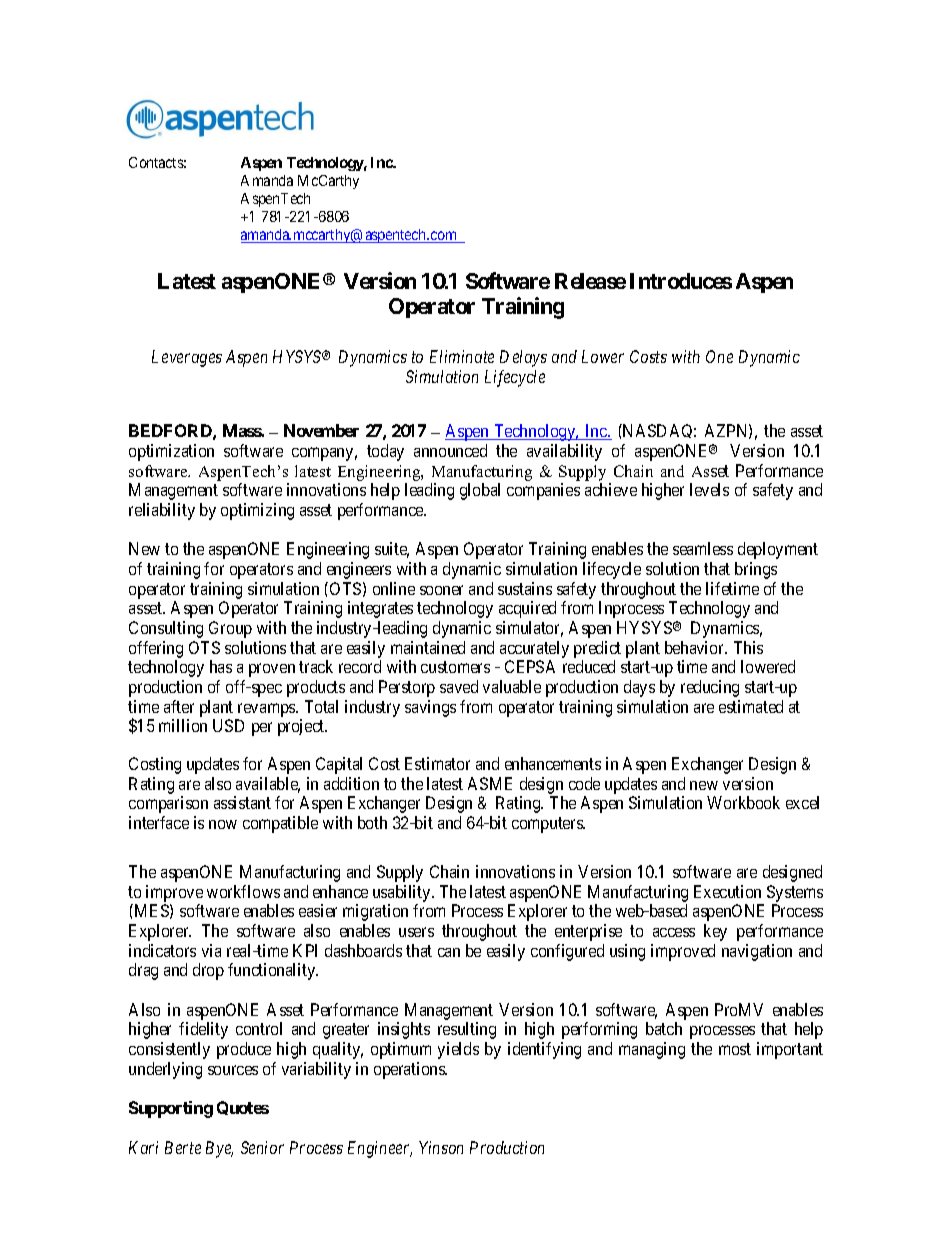 The image size is (952, 1233). What do you see at coordinates (230, 629) in the screenshot?
I see `Group` at bounding box center [230, 629].
